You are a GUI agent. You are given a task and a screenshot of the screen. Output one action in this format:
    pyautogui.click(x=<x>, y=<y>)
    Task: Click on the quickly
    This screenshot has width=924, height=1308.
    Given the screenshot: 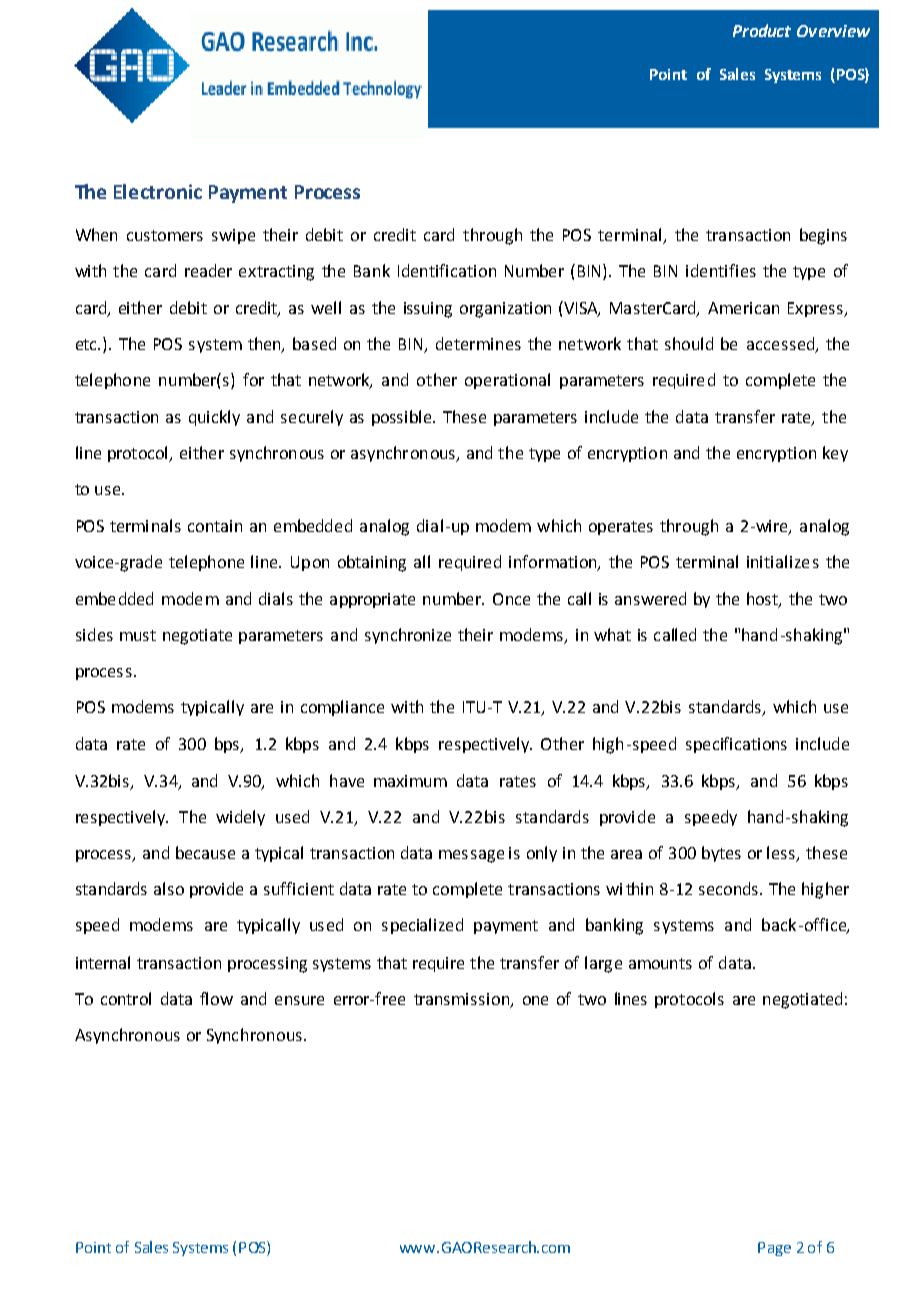 What is the action you would take?
    pyautogui.click(x=214, y=418)
